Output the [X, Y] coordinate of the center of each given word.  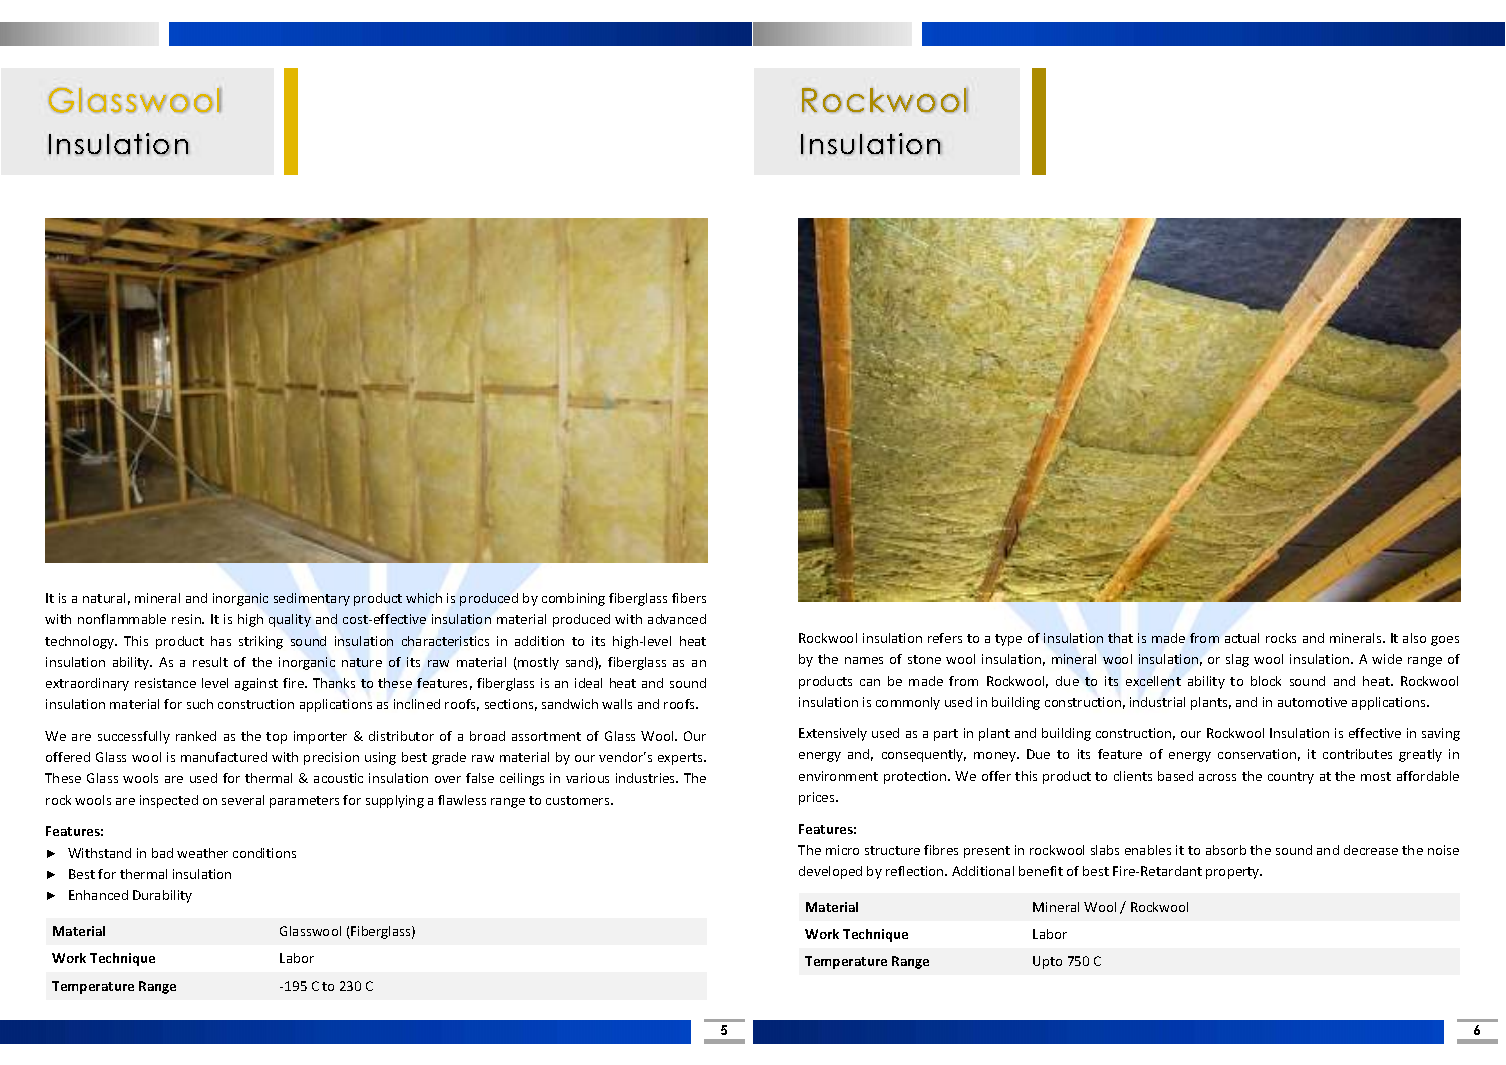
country [1291, 778]
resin [187, 619]
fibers [689, 598]
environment [838, 776]
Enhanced [98, 895]
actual [1242, 638]
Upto [1047, 962]
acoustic [338, 778]
